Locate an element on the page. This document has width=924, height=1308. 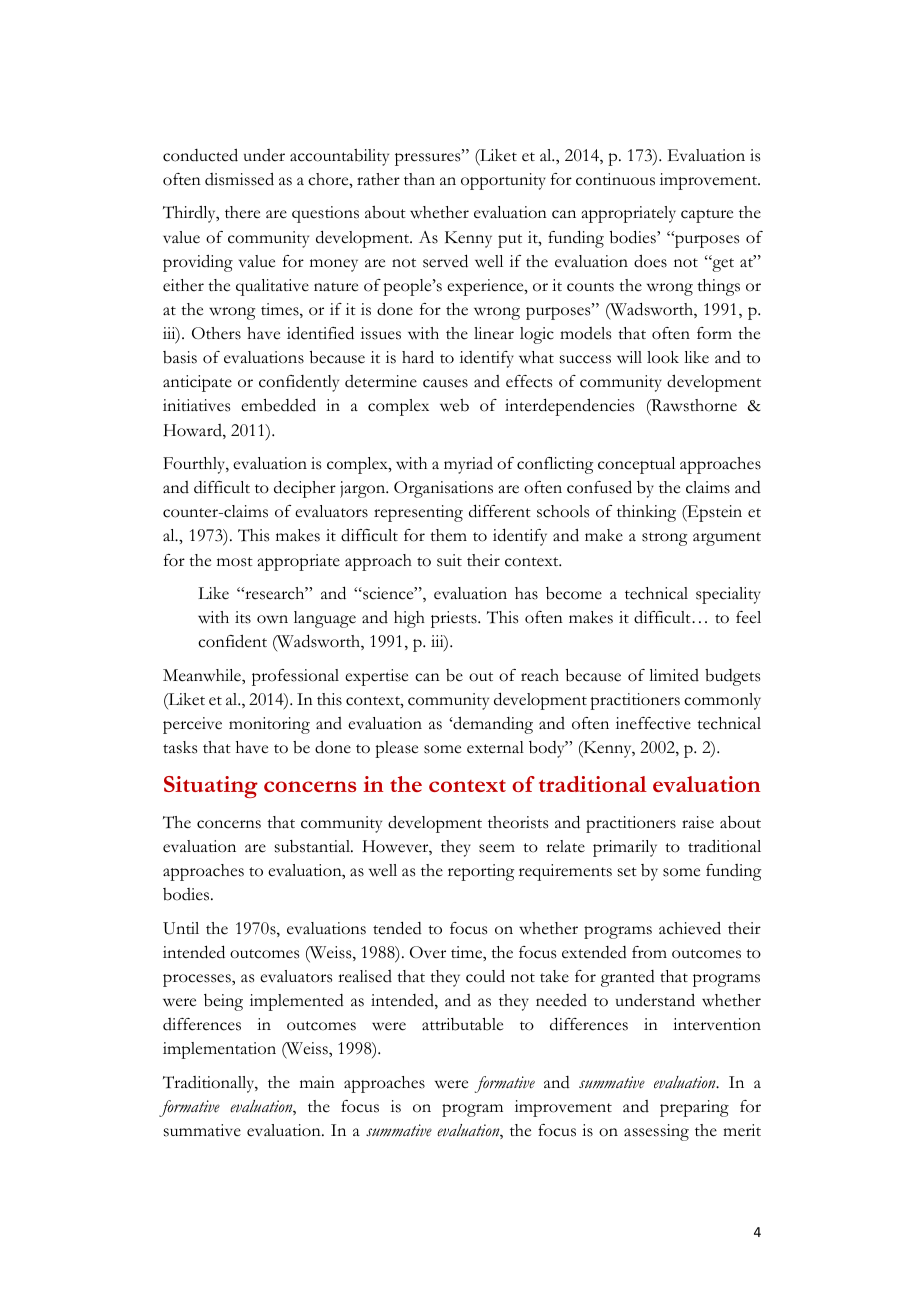
implementation is located at coordinates (219, 1050).
